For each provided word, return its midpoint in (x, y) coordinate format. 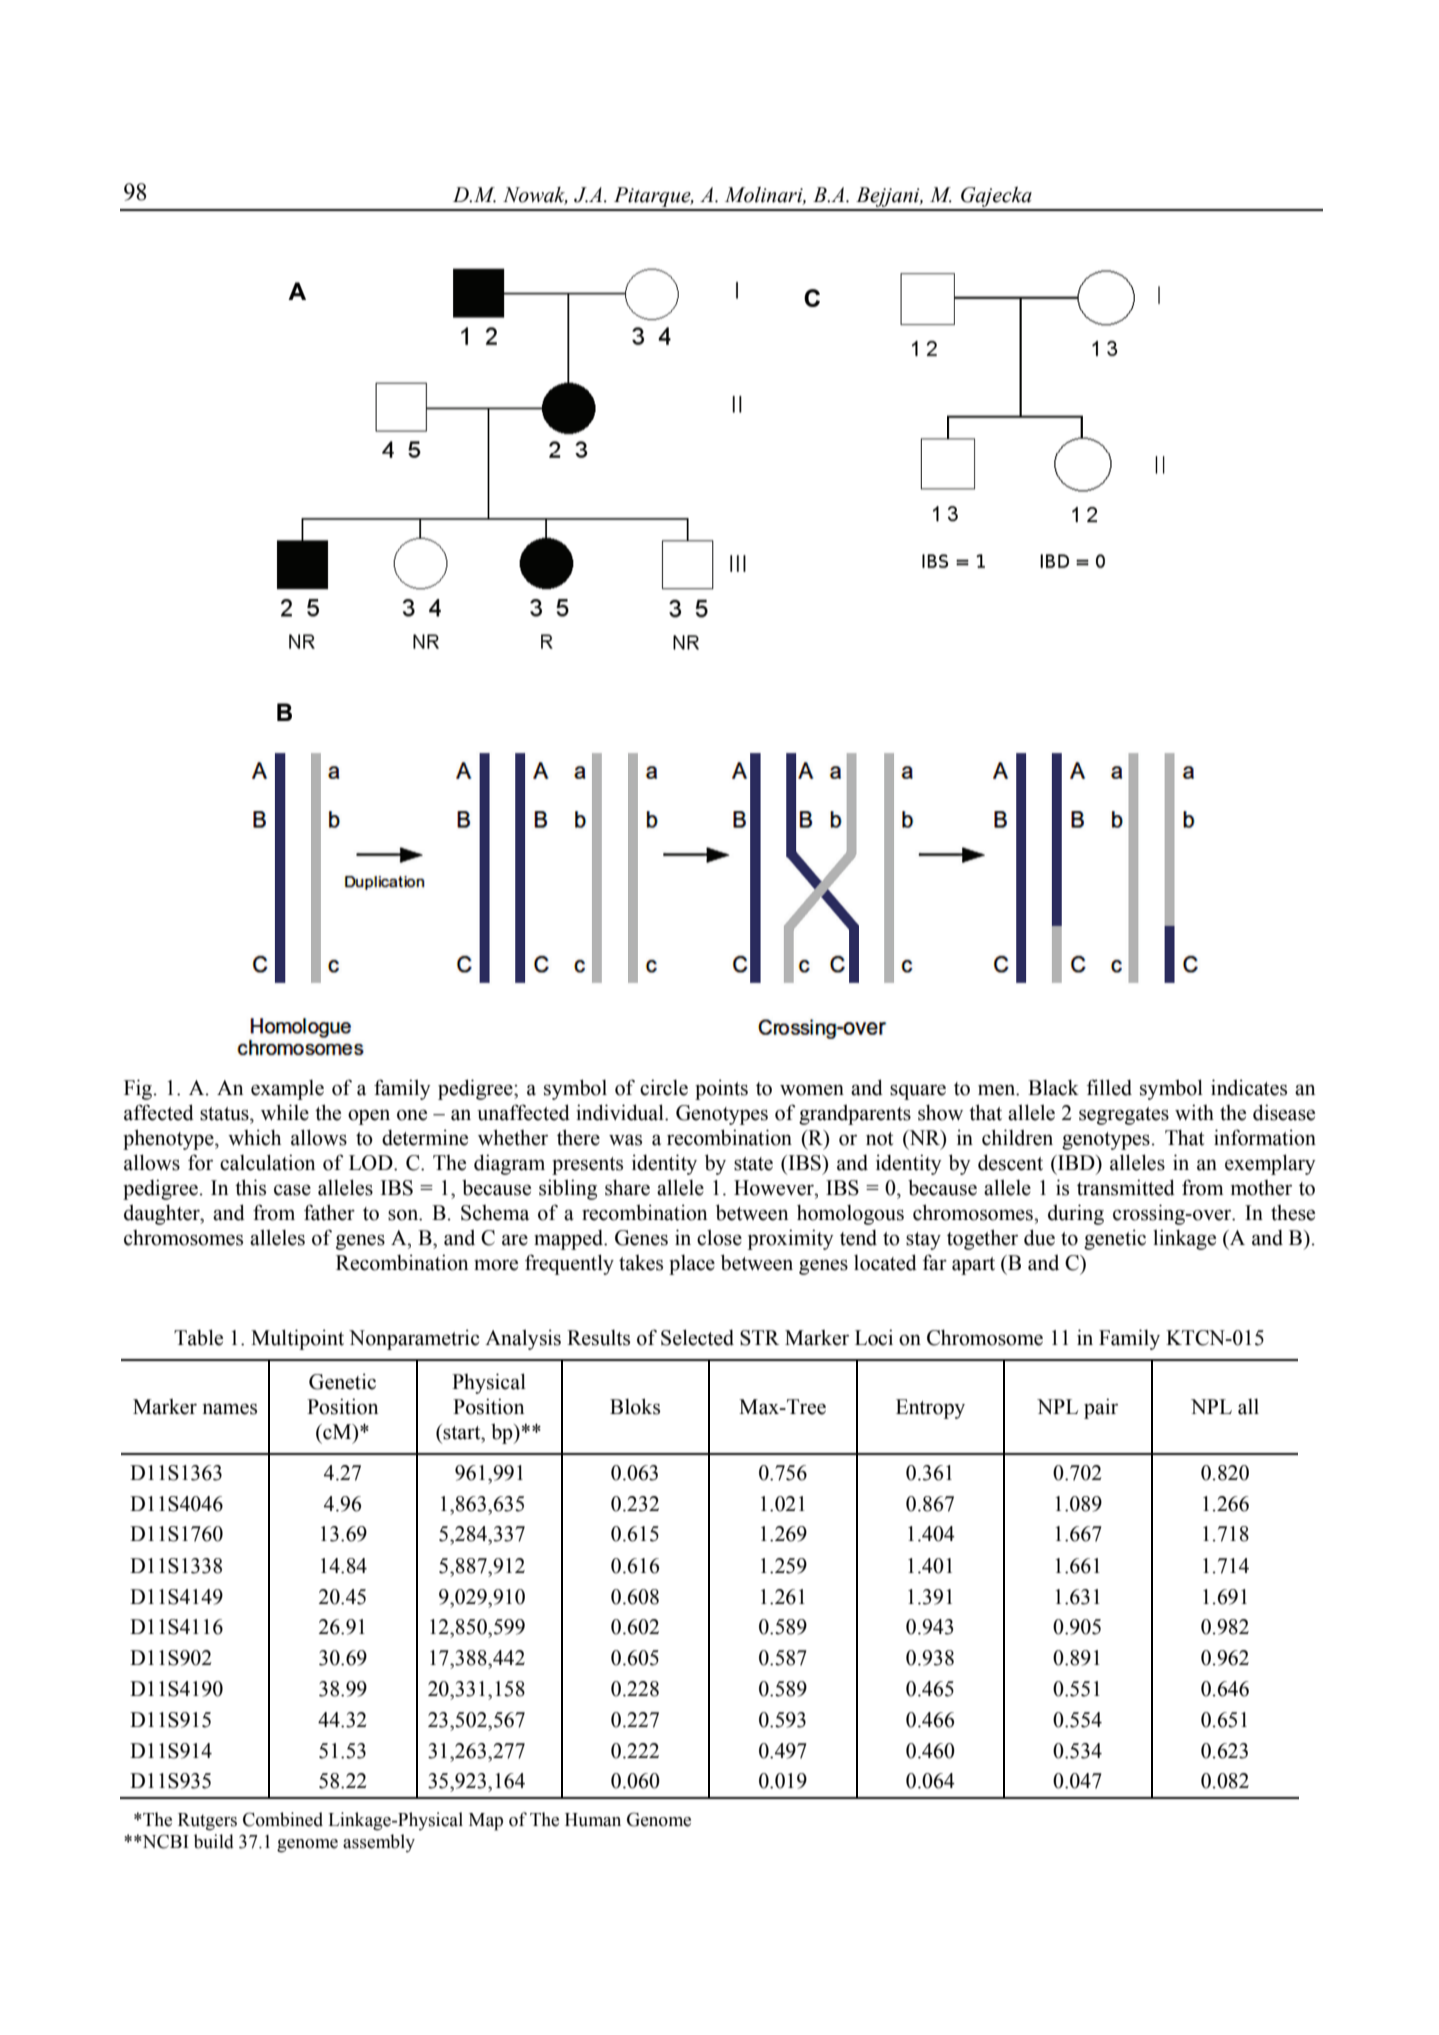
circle (664, 1087)
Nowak (535, 196)
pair (1101, 1408)
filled (1109, 1087)
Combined (283, 1819)
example (287, 1090)
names (230, 1409)
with (1194, 1112)
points (721, 1089)
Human (593, 1820)
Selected (697, 1337)
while (285, 1112)
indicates (1249, 1087)
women (812, 1090)
